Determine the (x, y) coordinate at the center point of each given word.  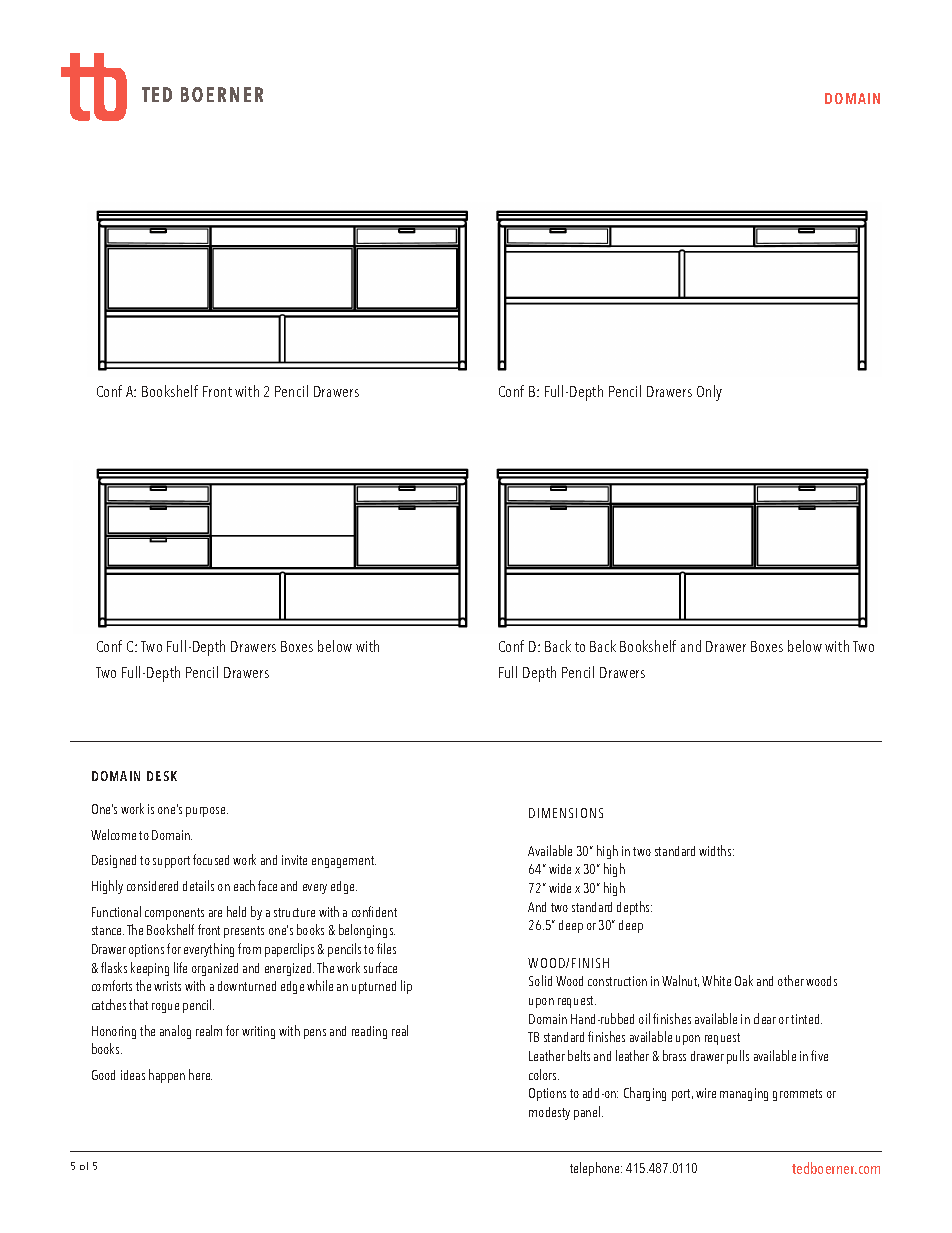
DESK (162, 776)
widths (716, 850)
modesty (549, 1113)
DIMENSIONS (566, 813)
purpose (207, 812)
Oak (744, 980)
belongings (367, 931)
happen (167, 1076)
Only (709, 393)
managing (744, 1094)
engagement (344, 862)
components (174, 914)
